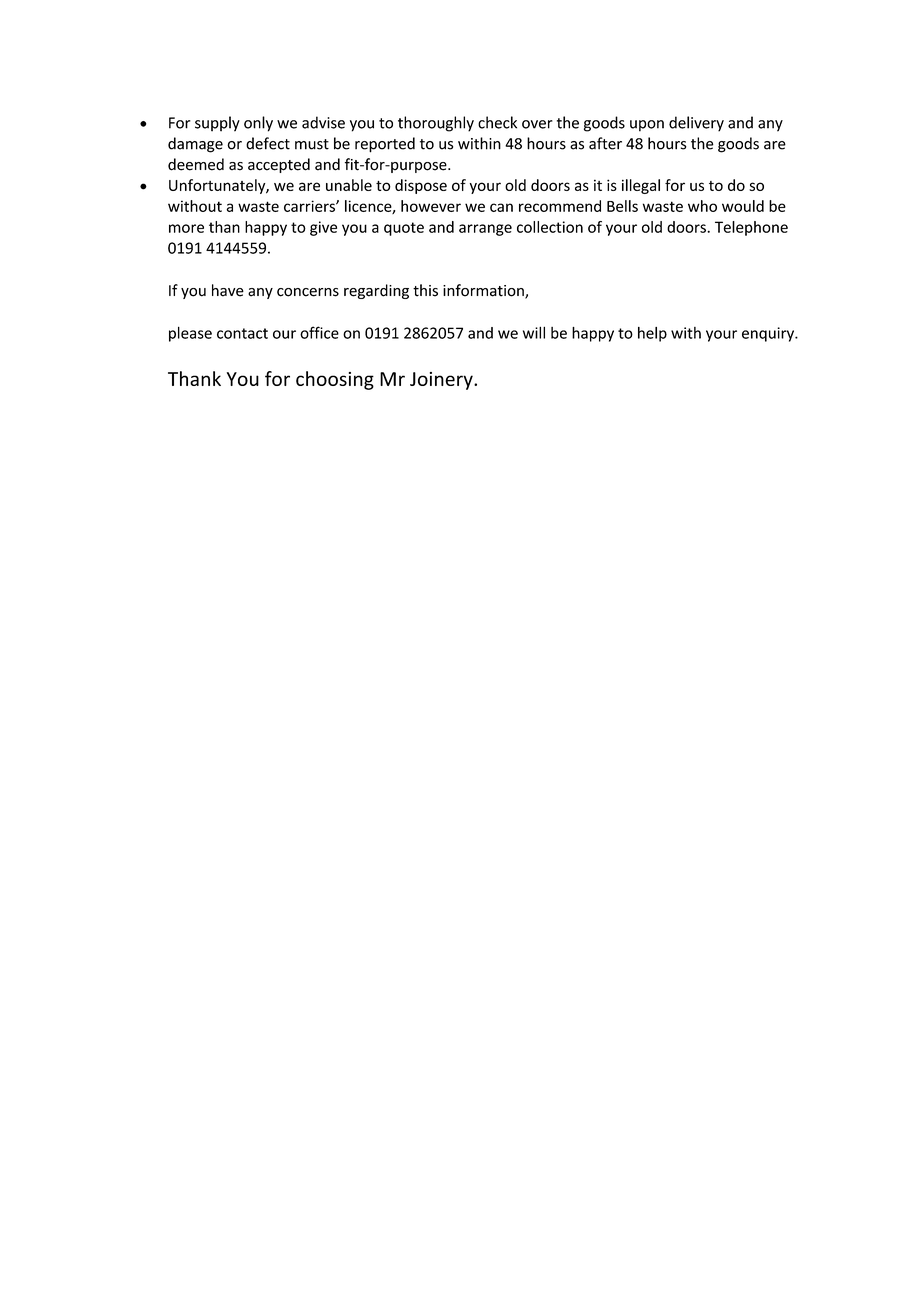  Describe the element at coordinates (323, 228) in the screenshot. I see `give` at that location.
